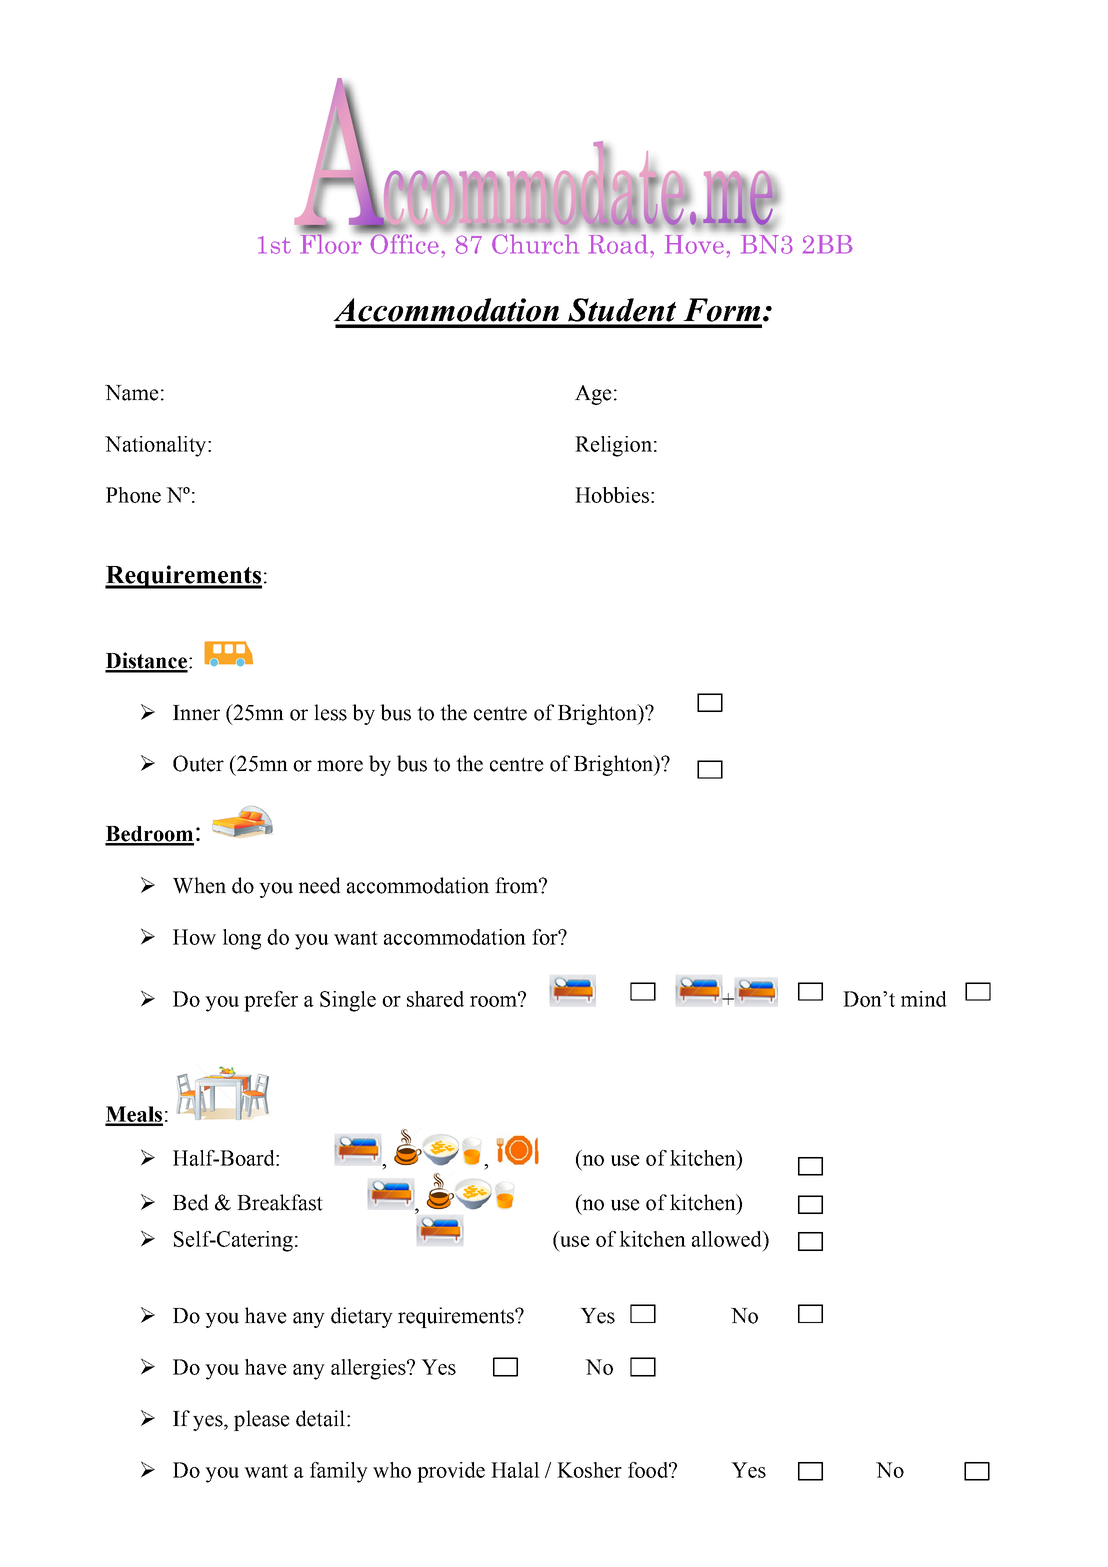  Describe the element at coordinates (589, 1470) in the screenshot. I see `Kosher` at that location.
